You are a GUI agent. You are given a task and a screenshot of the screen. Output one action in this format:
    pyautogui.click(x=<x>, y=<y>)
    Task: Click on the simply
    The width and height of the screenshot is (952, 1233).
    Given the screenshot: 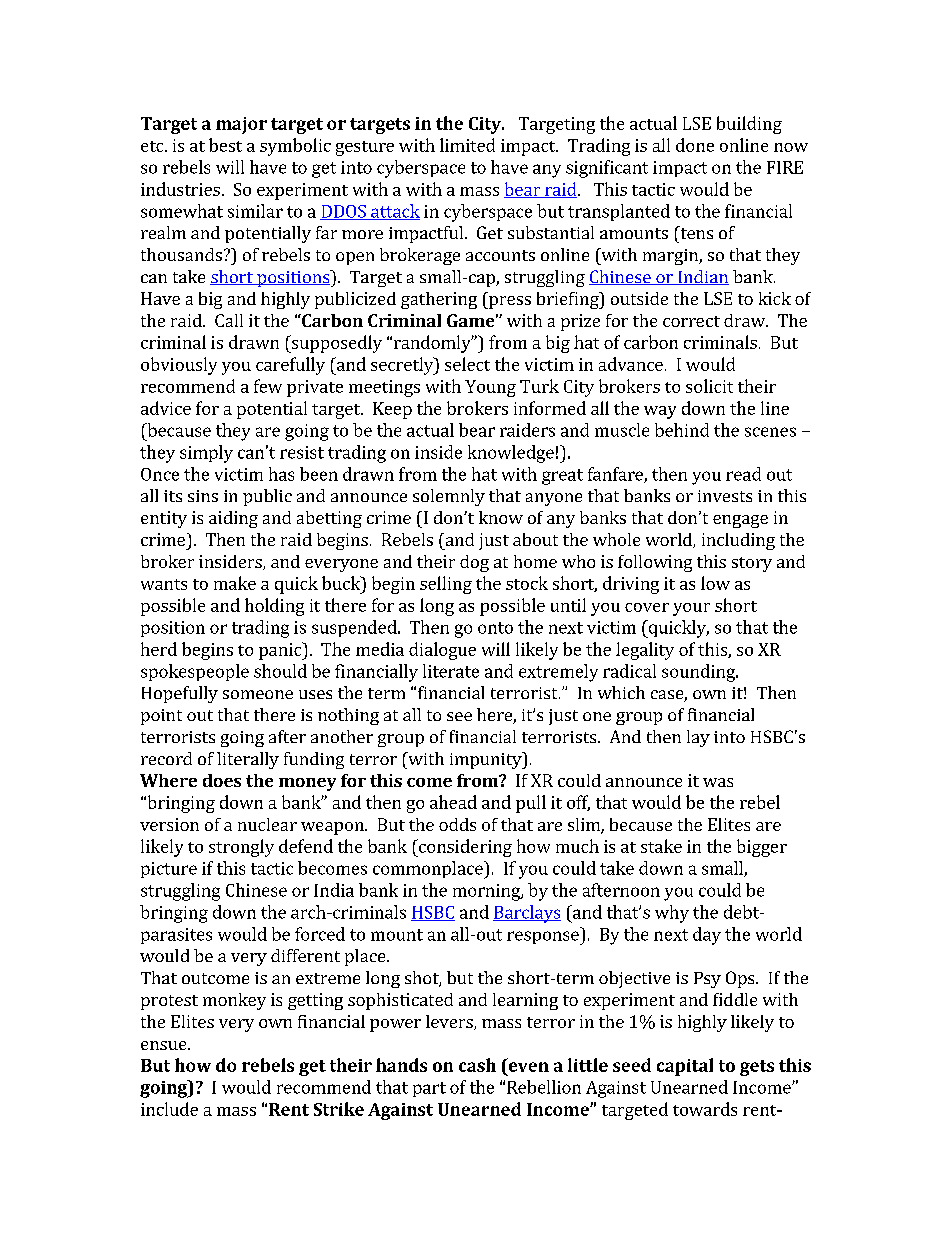 What is the action you would take?
    pyautogui.click(x=206, y=454)
